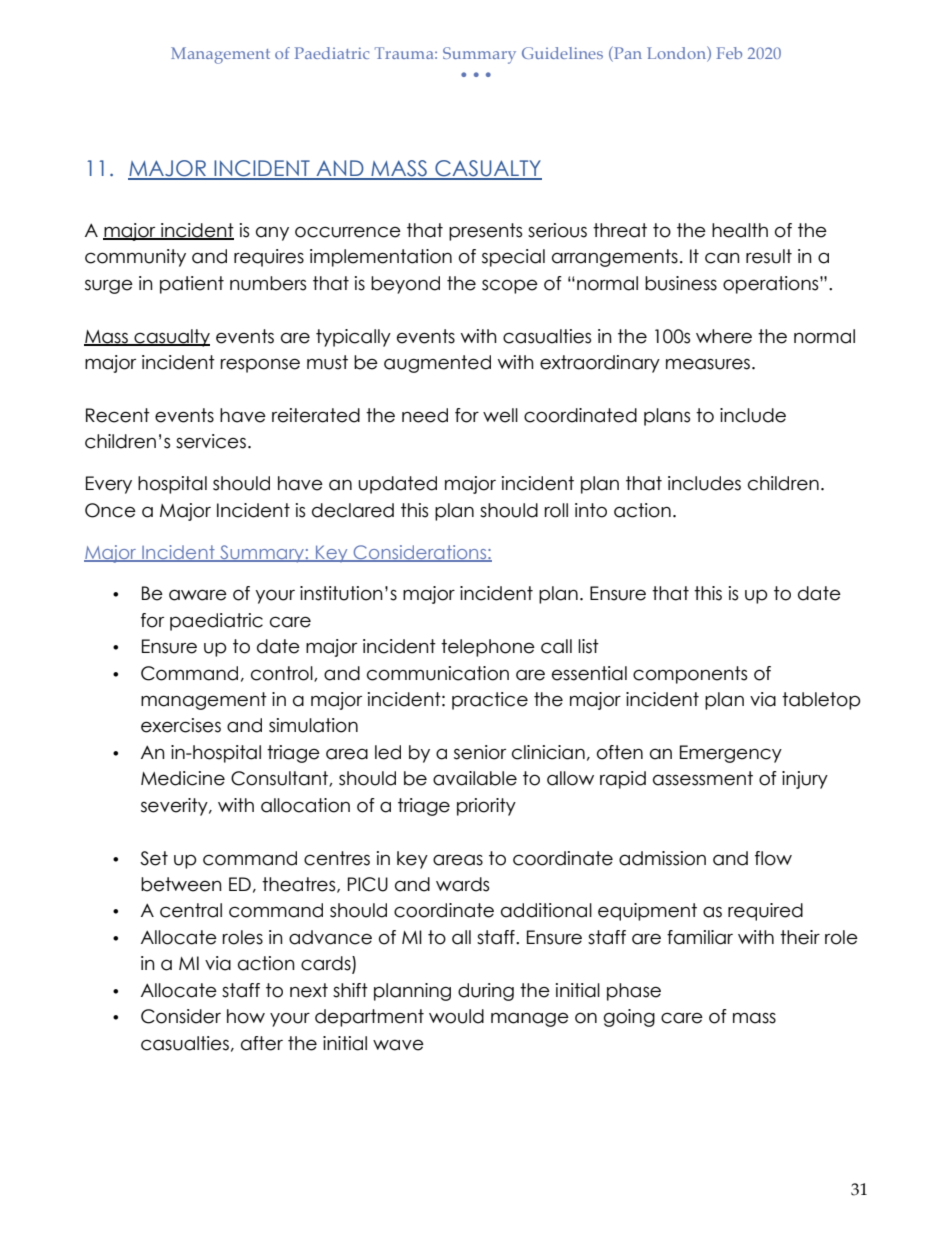 This screenshot has width=952, height=1233. Describe the element at coordinates (729, 53) in the screenshot. I see `Feb` at that location.
